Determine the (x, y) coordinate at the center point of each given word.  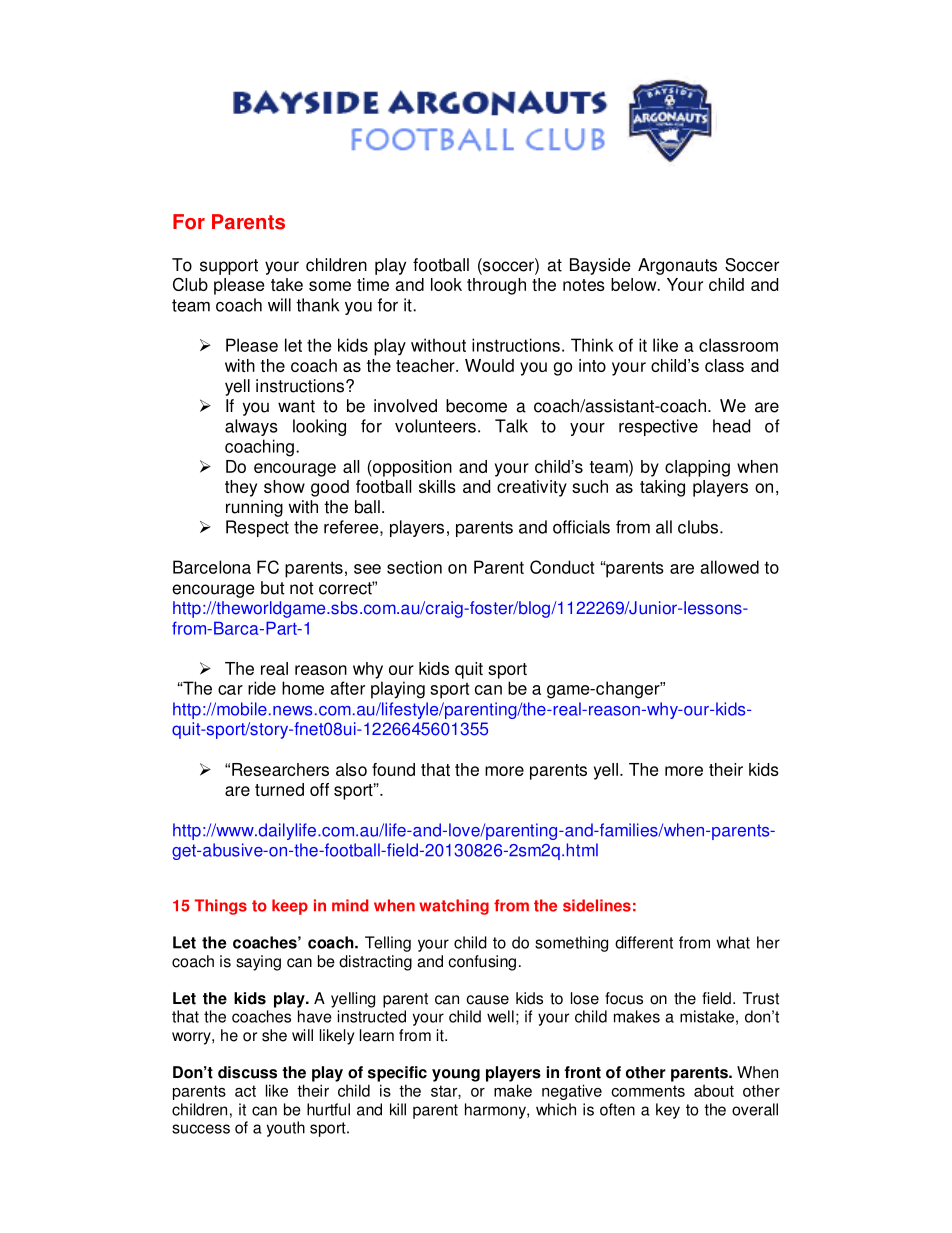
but (273, 588)
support (229, 267)
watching (454, 907)
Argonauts (677, 266)
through (496, 286)
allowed (729, 567)
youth (286, 1129)
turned (279, 789)
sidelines (597, 905)
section (414, 567)
